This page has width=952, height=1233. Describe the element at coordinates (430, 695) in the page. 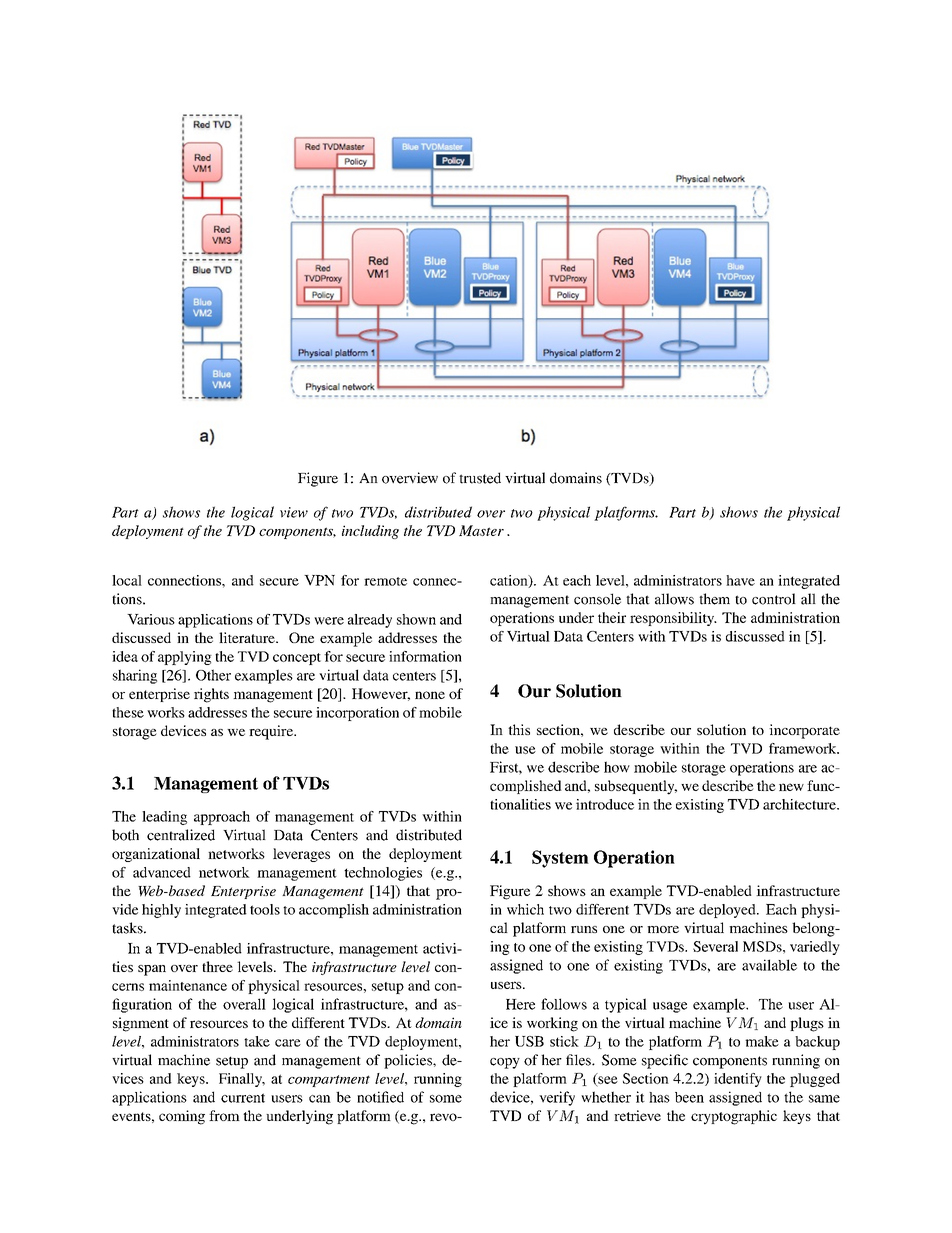

I see `none` at that location.
